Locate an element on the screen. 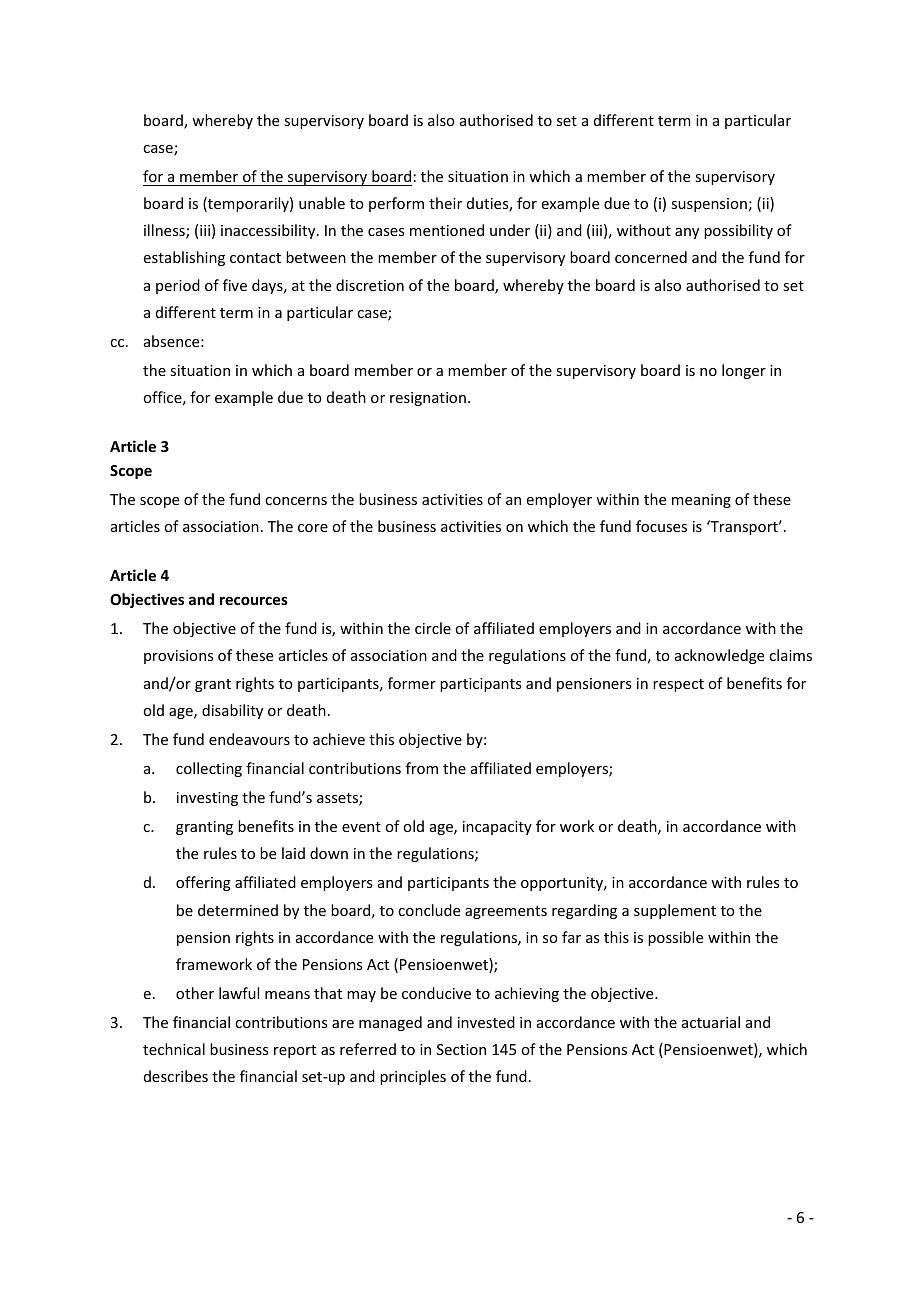  meaning is located at coordinates (701, 501).
